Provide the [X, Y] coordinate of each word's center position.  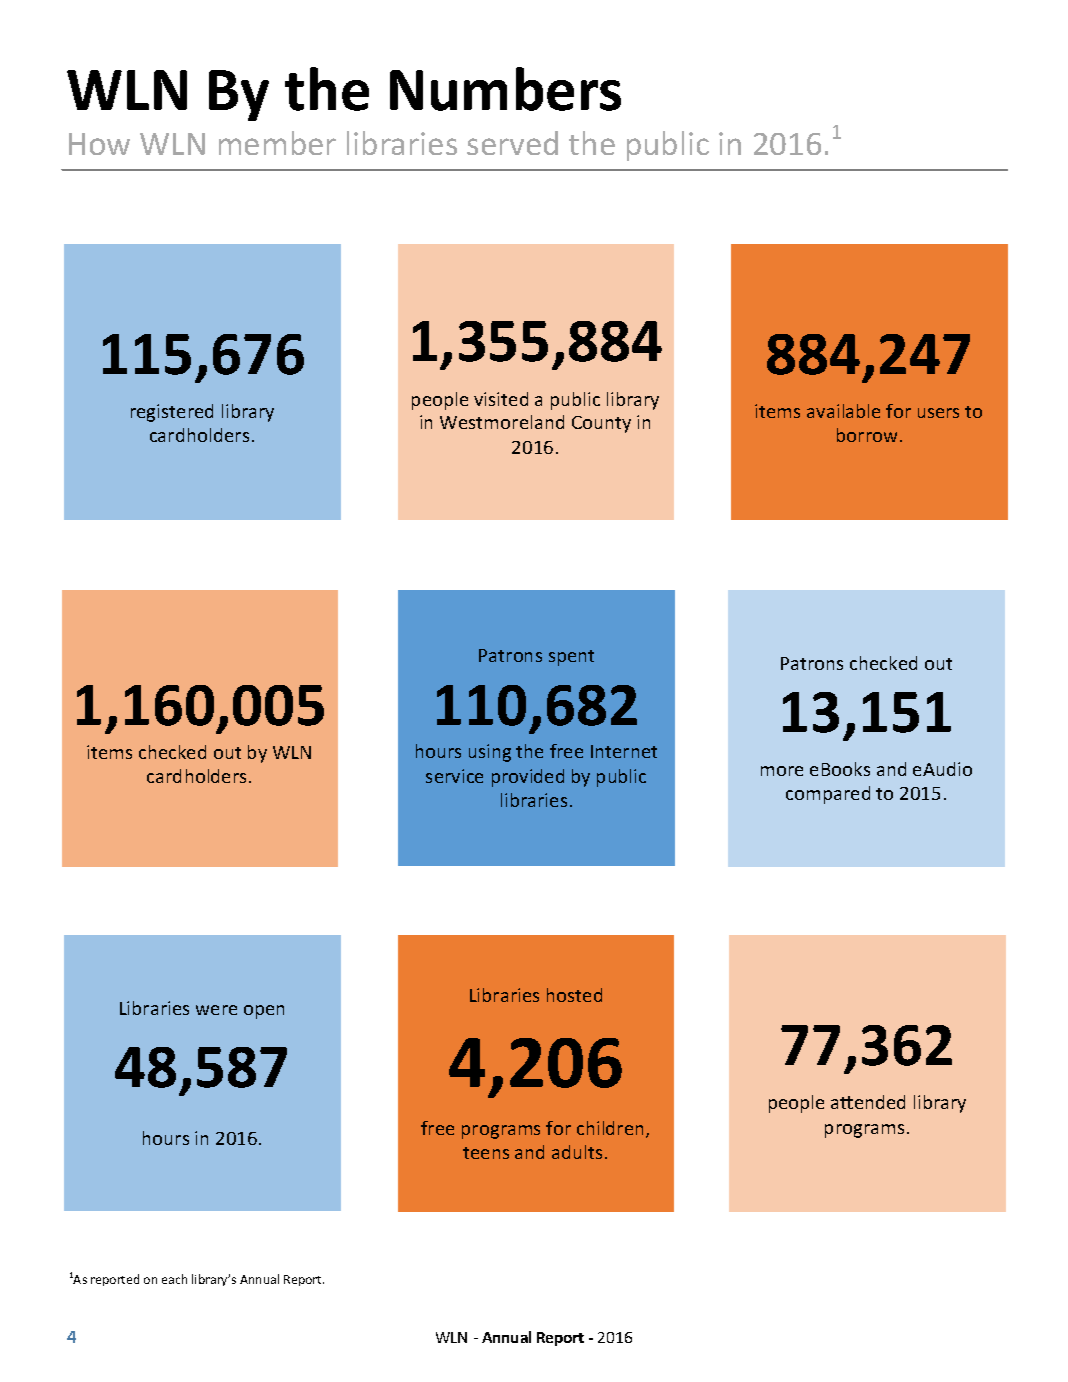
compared [828, 795]
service [454, 776]
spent [571, 658]
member [277, 143]
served [512, 143]
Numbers [505, 89]
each [174, 1279]
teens [486, 1153]
